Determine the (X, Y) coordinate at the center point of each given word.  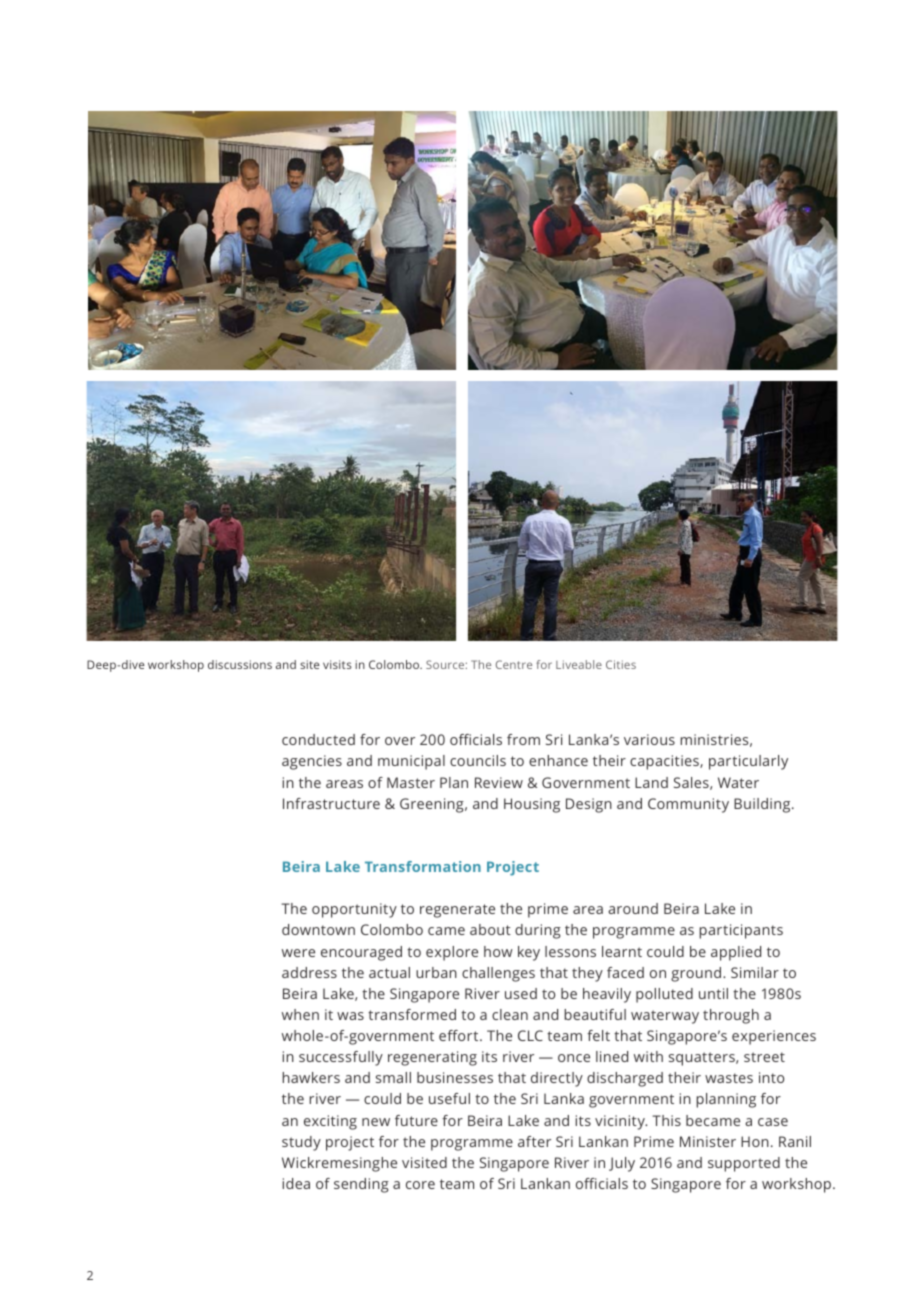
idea (296, 1183)
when (300, 1014)
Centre (514, 664)
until (713, 993)
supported (744, 1164)
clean (510, 1014)
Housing (532, 805)
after (534, 1141)
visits (337, 664)
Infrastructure (331, 803)
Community (688, 805)
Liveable (579, 664)
